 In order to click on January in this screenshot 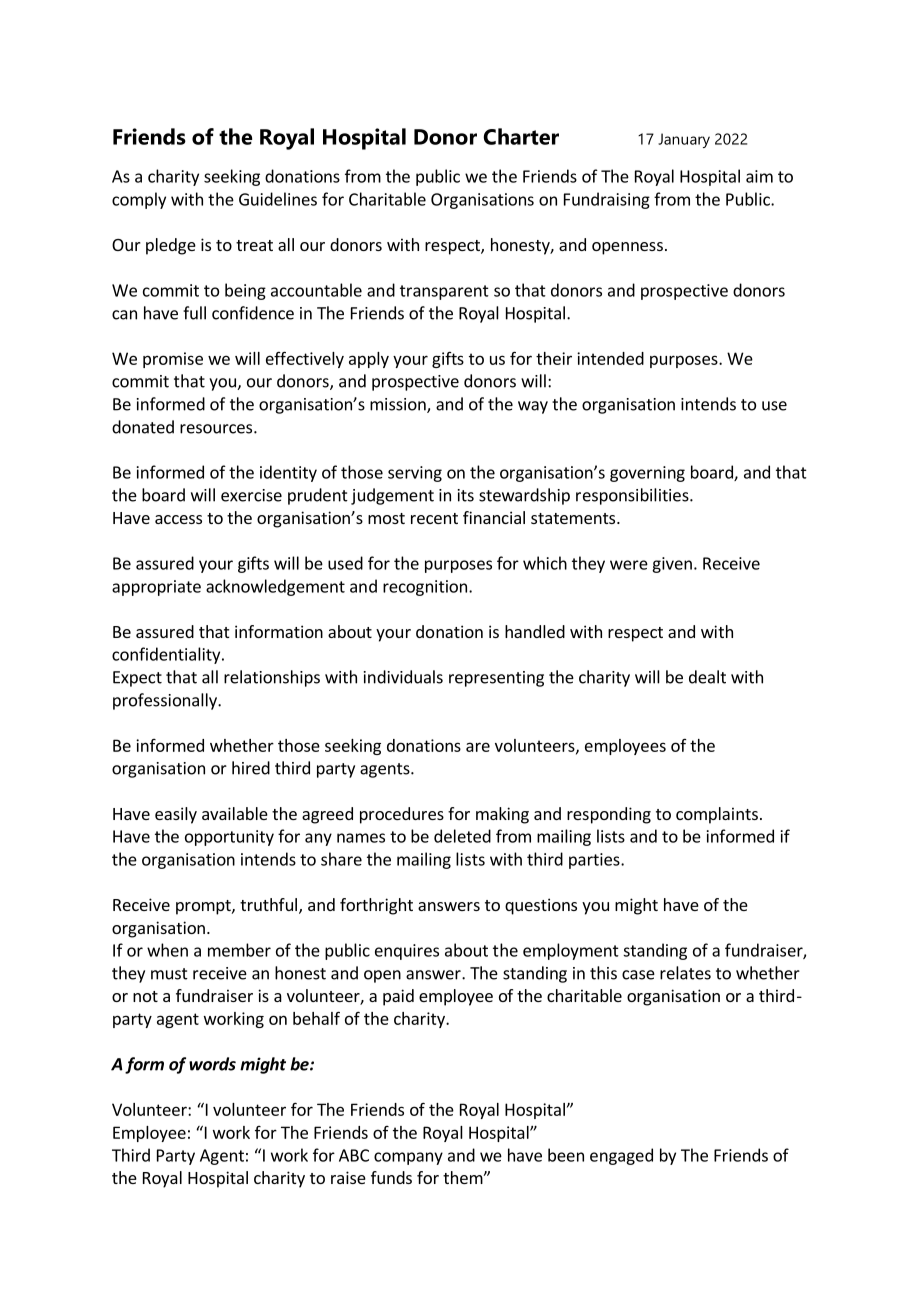, I will do `click(684, 140)`.
